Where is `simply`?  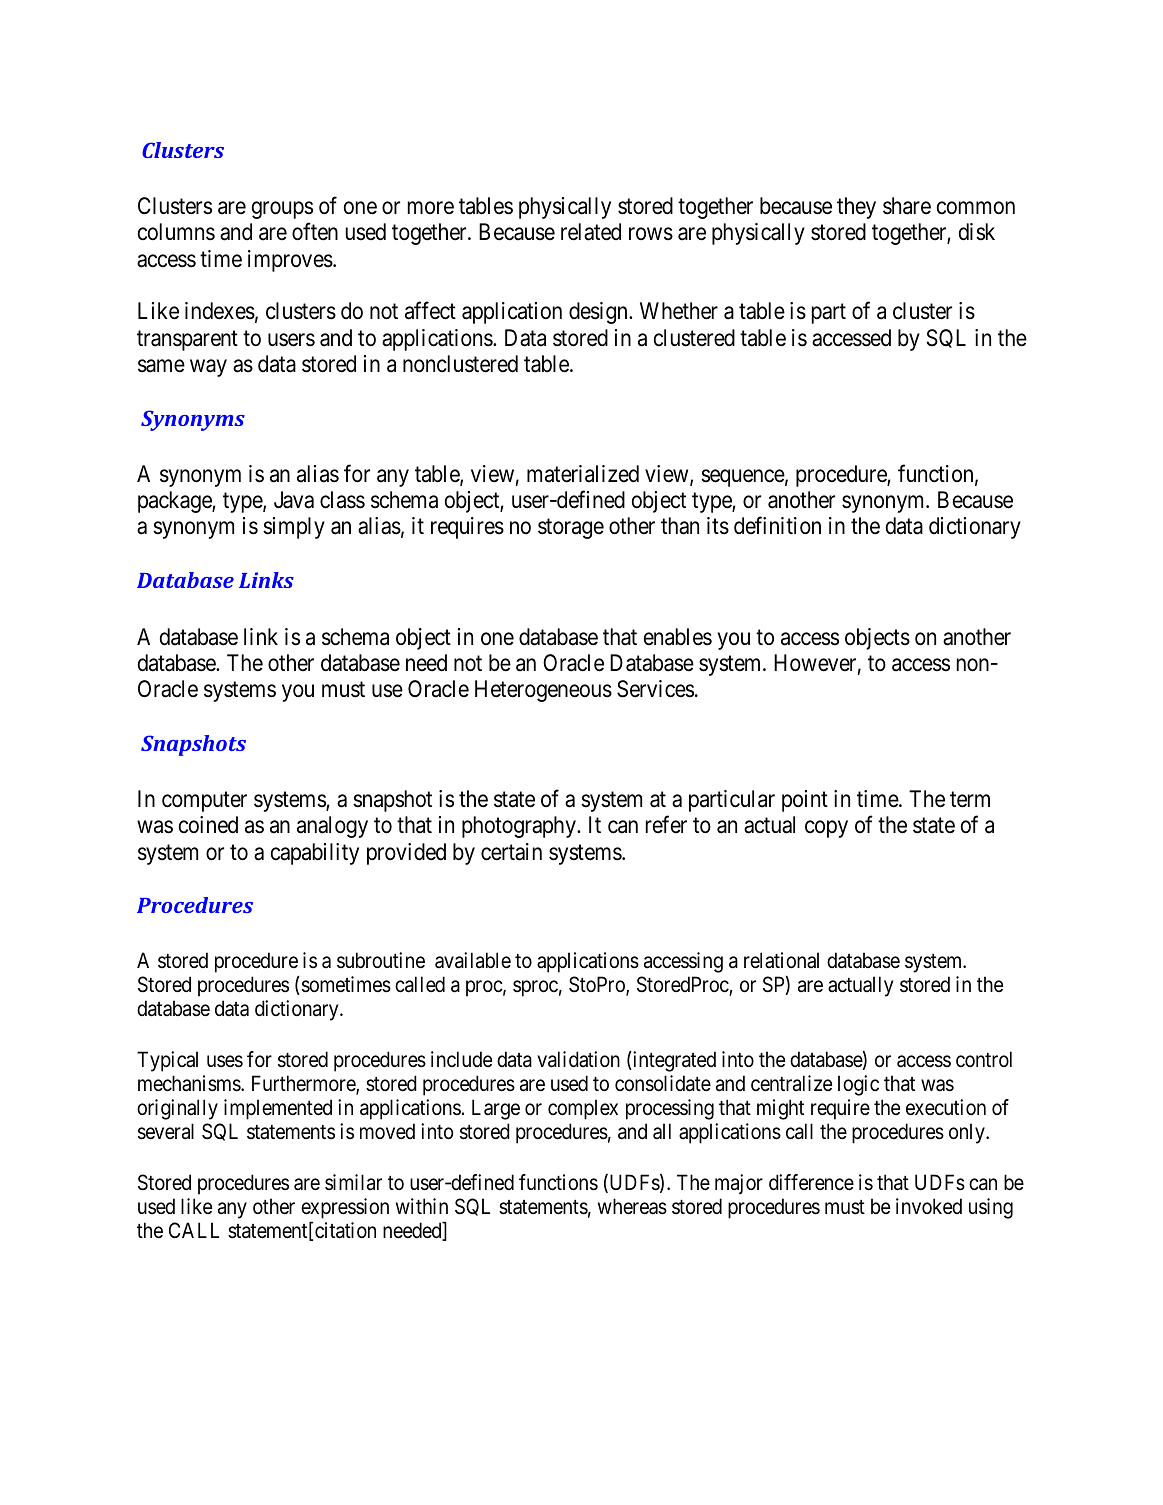 simply is located at coordinates (294, 528).
